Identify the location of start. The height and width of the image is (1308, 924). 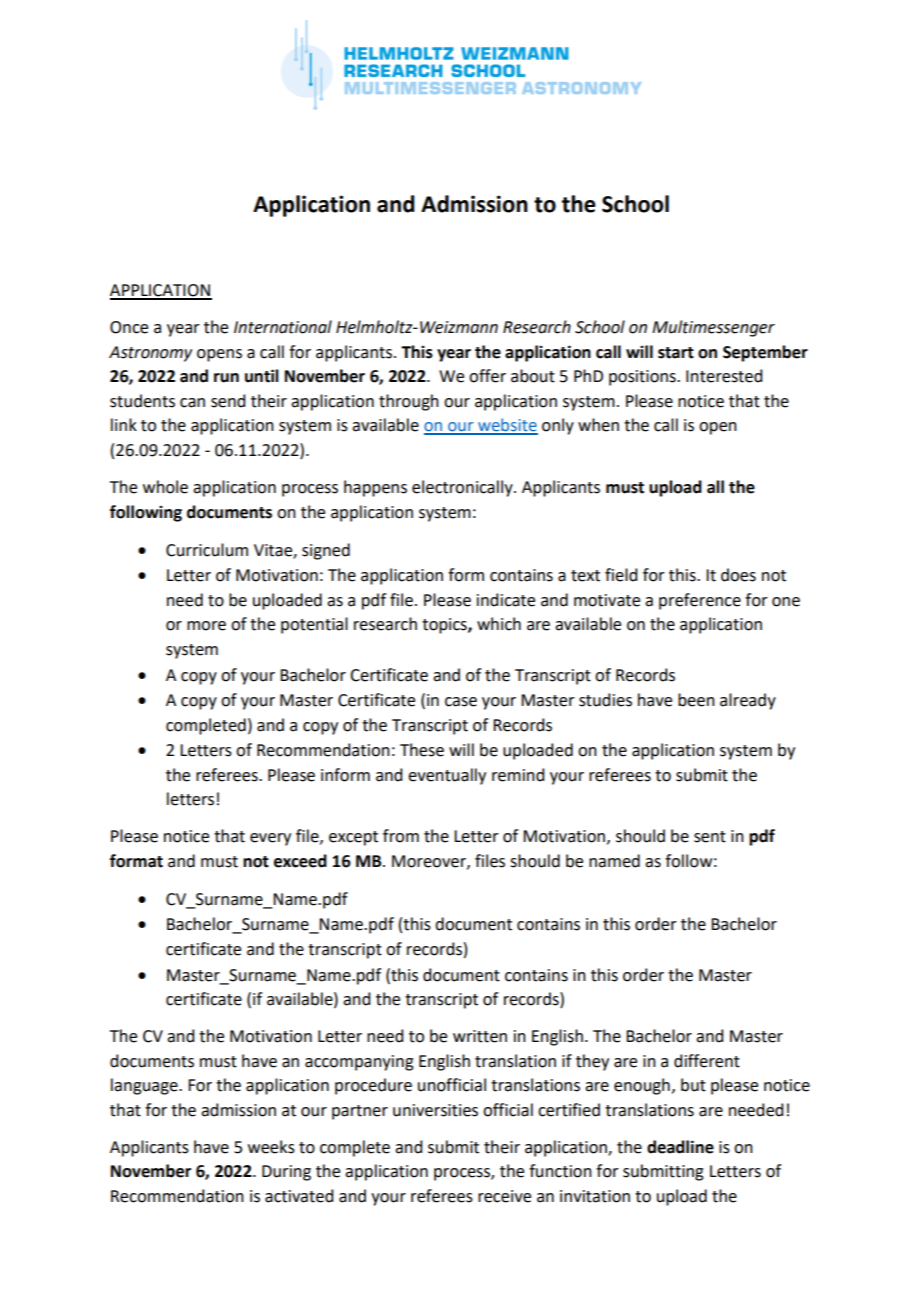
(676, 353).
